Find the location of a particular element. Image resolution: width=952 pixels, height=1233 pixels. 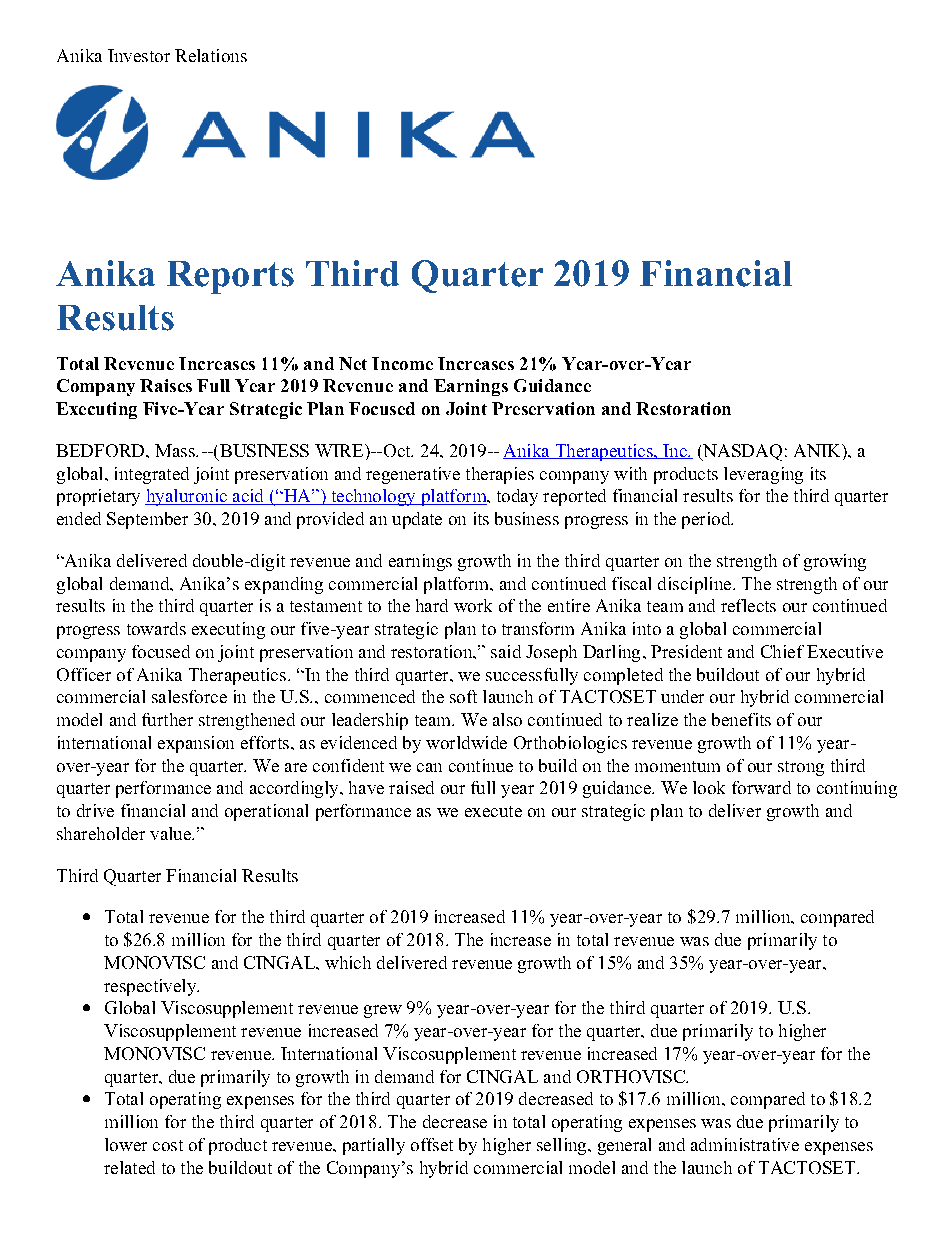

NASDAQ is located at coordinates (741, 452).
